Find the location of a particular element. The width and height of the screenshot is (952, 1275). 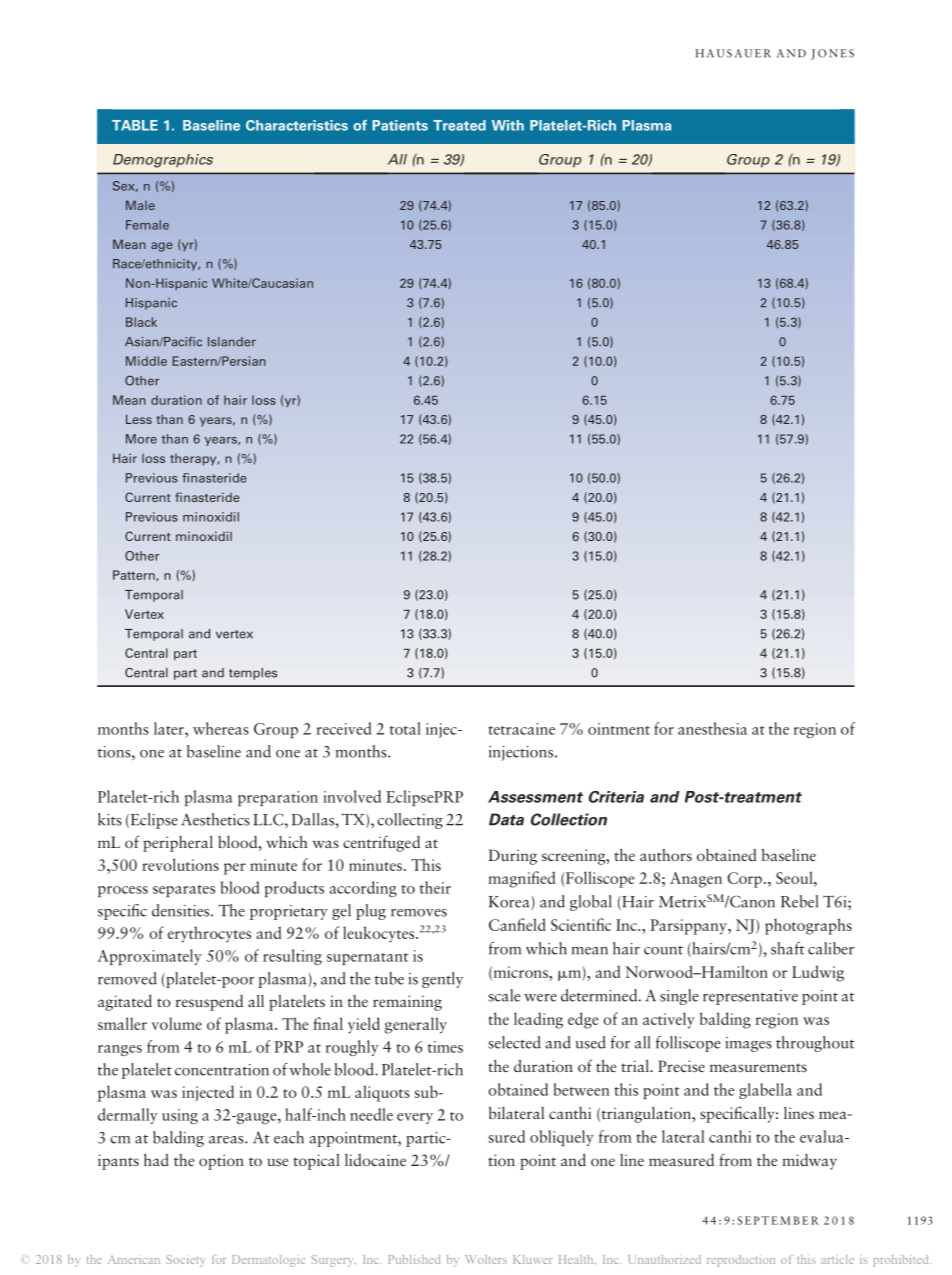

anesthesia is located at coordinates (712, 728).
